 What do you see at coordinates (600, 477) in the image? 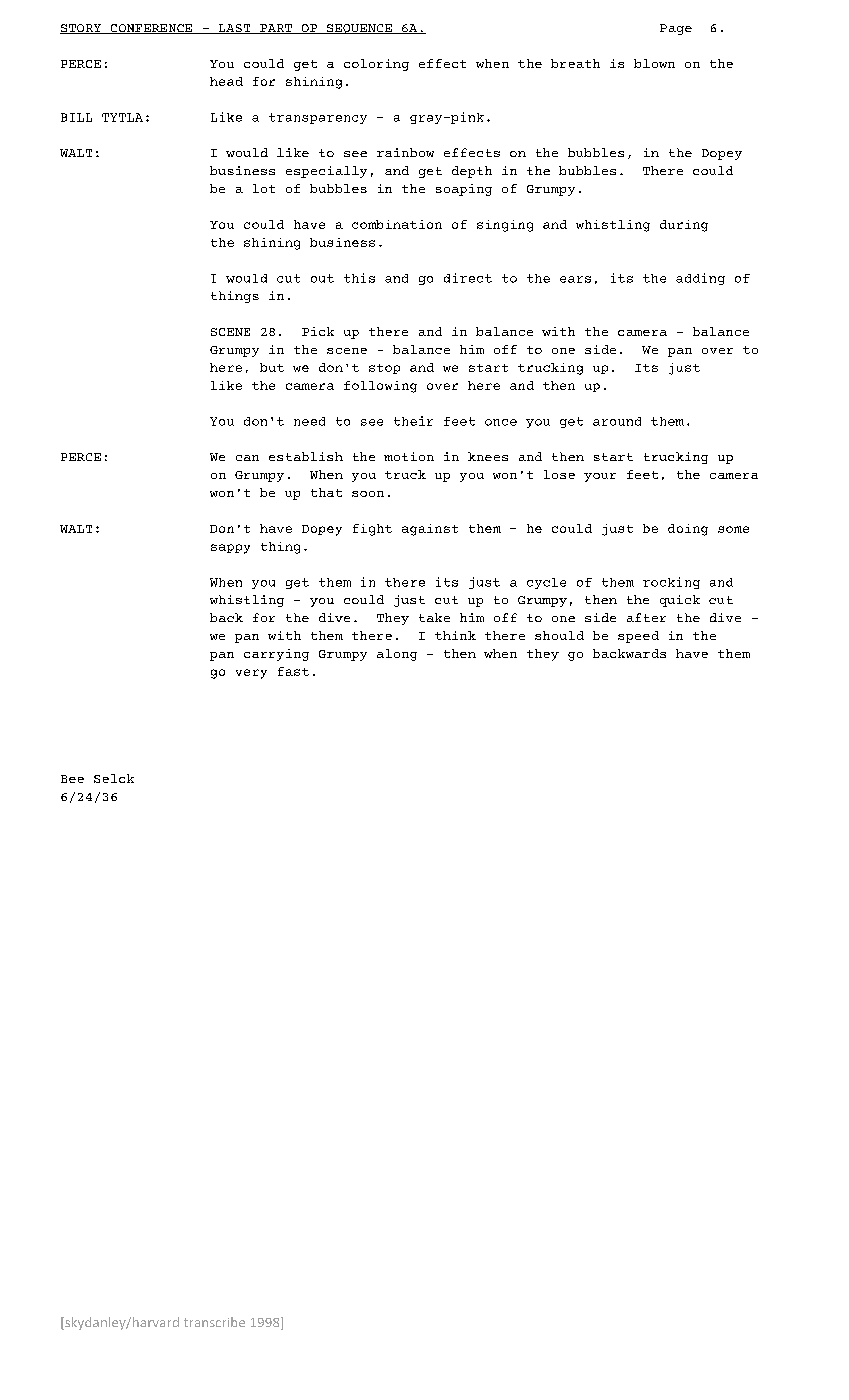
I see `your` at bounding box center [600, 477].
